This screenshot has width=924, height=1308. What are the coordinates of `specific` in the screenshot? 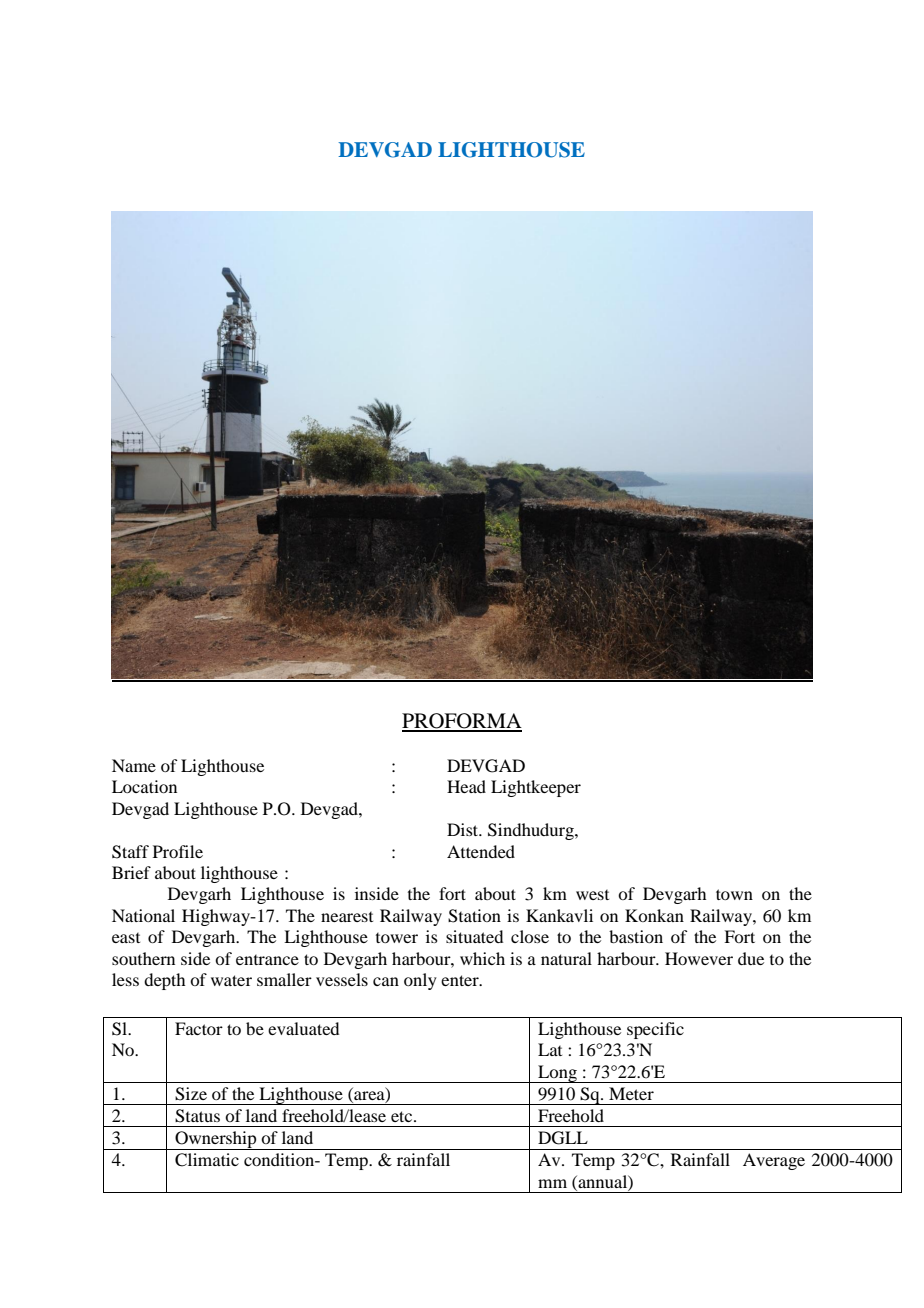 It's located at (655, 1030).
